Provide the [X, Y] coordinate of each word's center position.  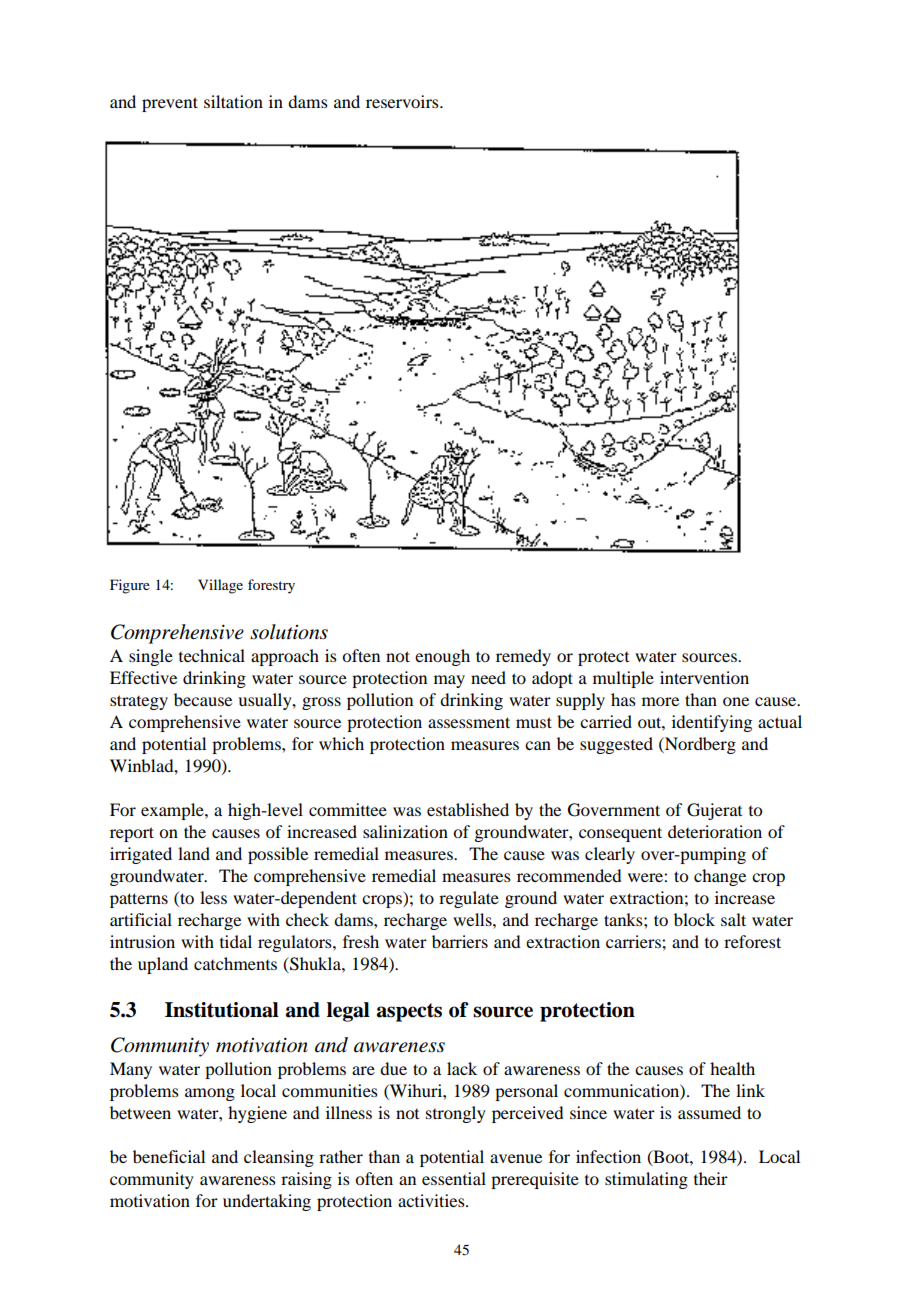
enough [442, 657]
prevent [170, 104]
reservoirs [403, 101]
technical [212, 655]
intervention [704, 677]
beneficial [169, 1156]
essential [454, 1178]
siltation [233, 101]
